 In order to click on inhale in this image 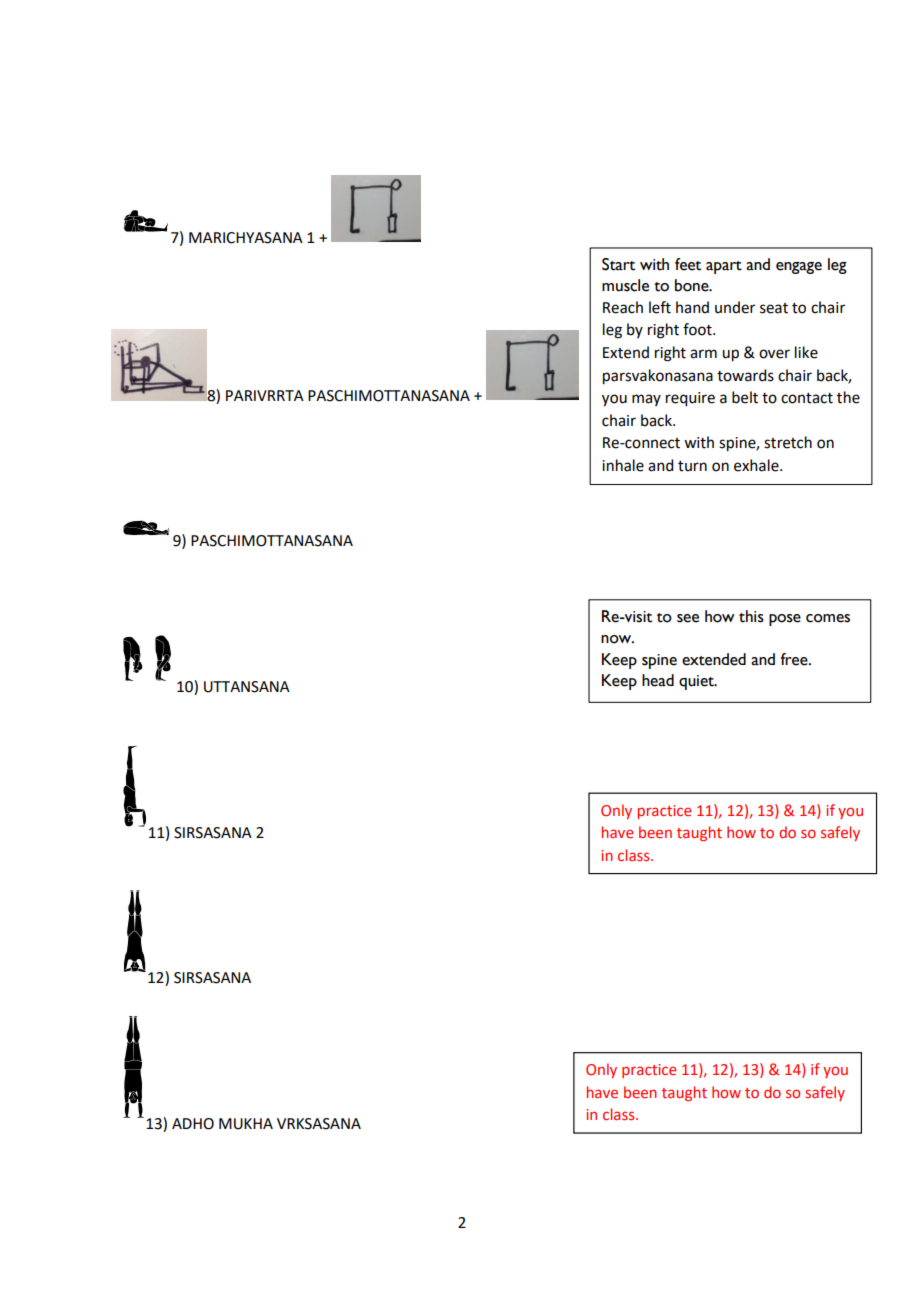, I will do `click(623, 465)`.
